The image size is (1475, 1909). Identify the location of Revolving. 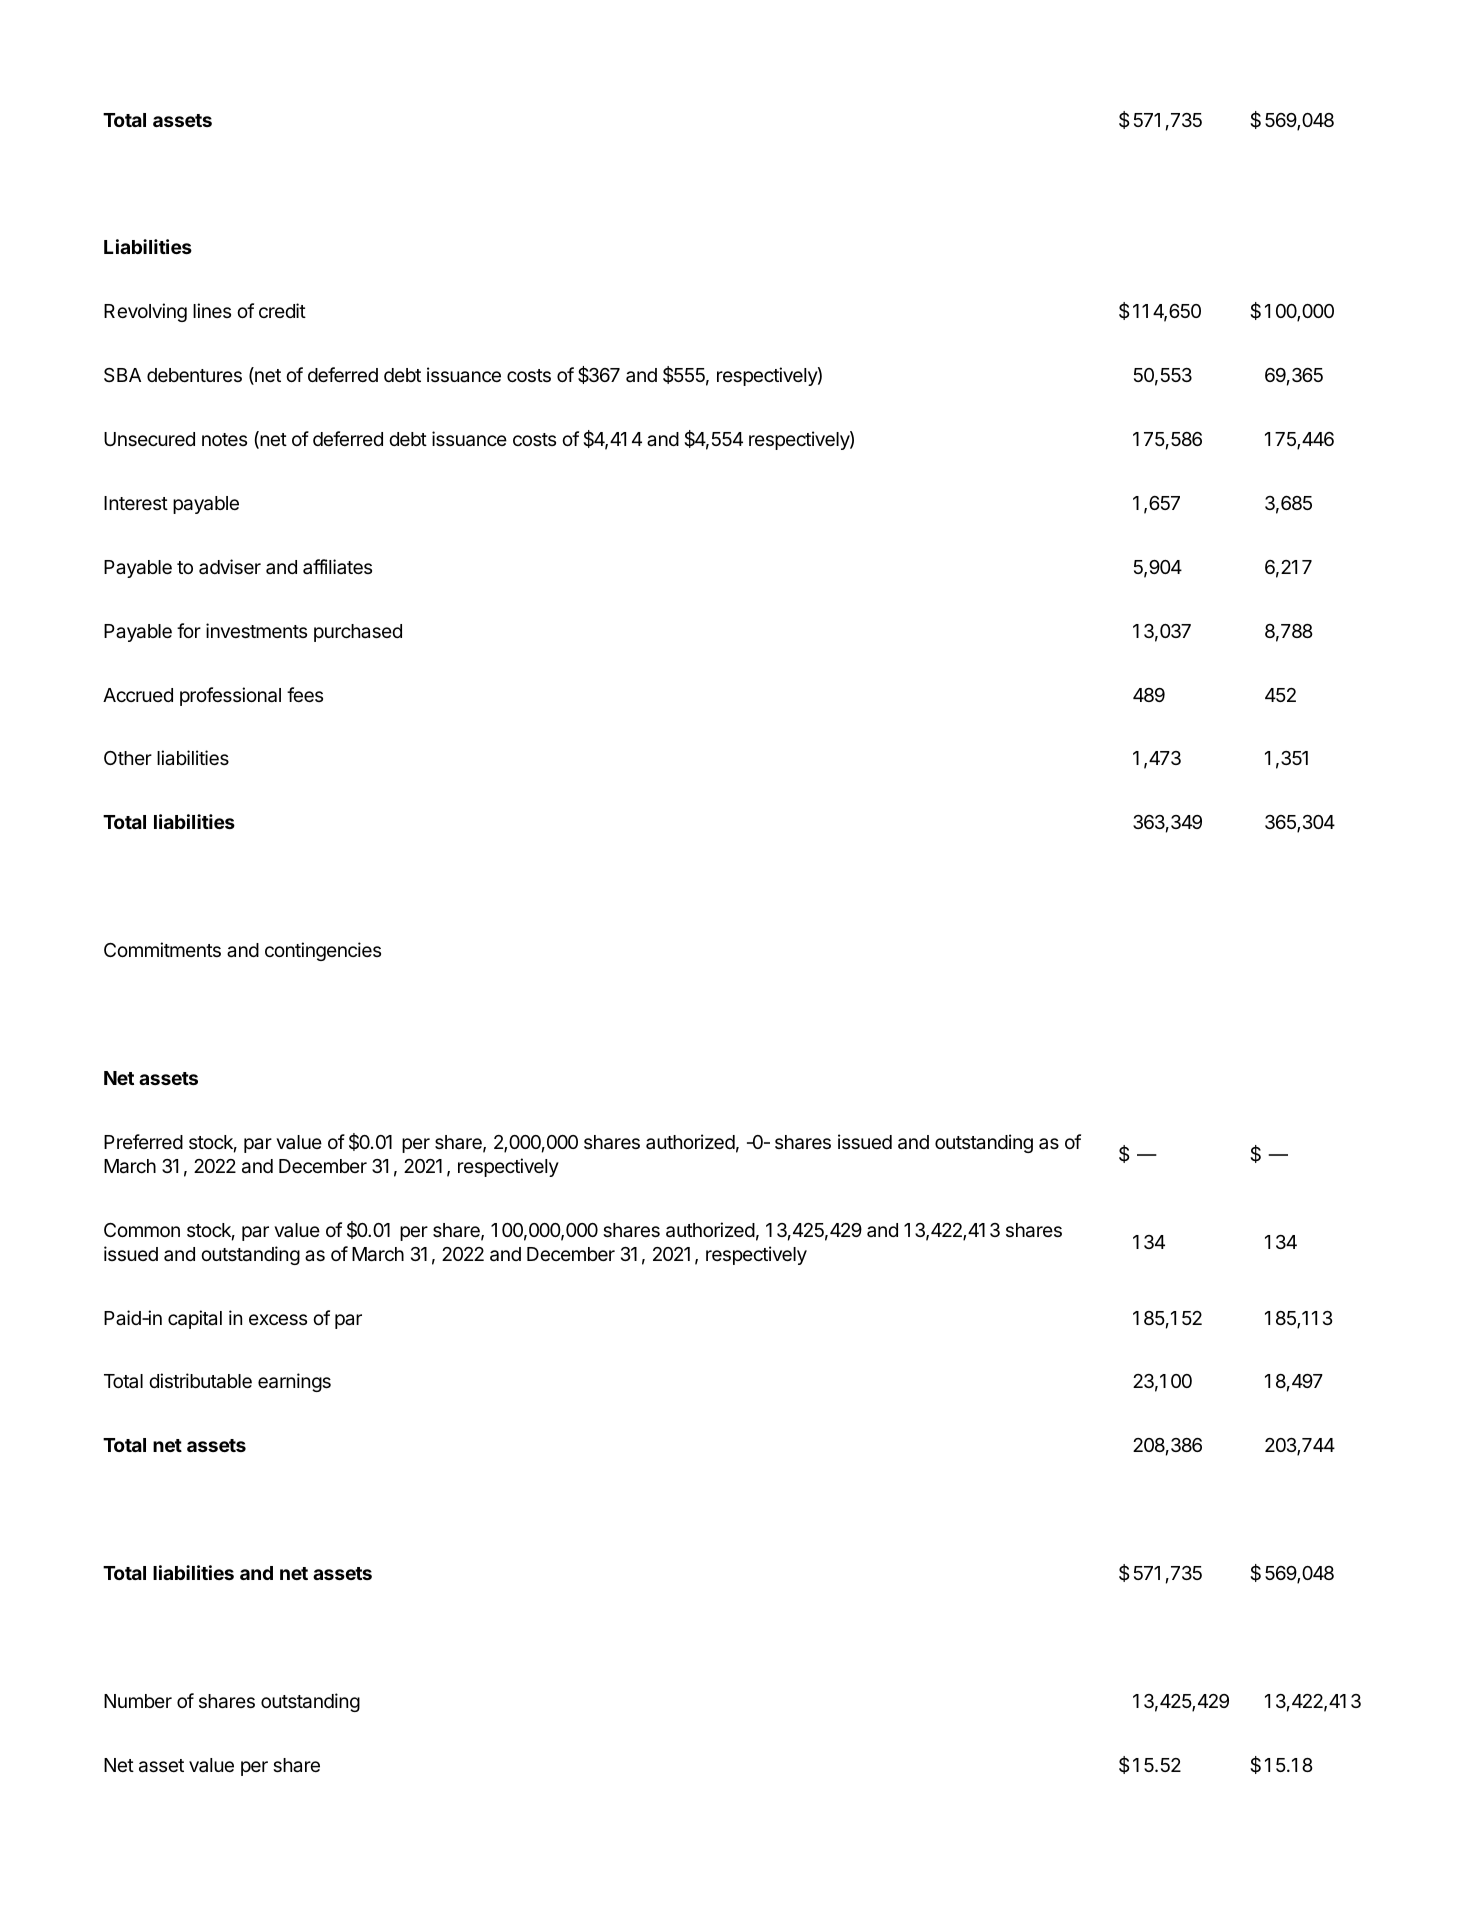
(145, 312).
